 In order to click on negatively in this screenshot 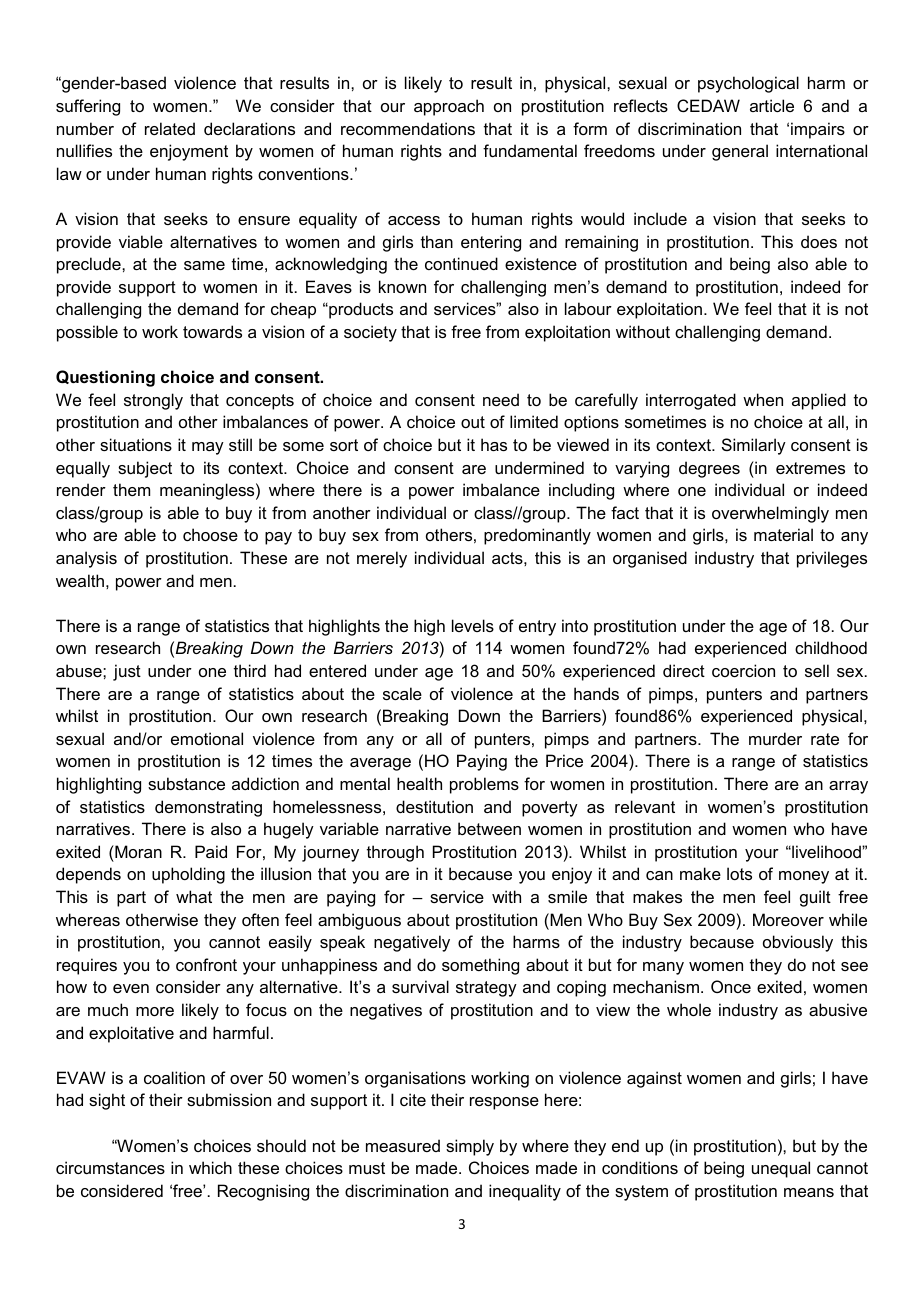, I will do `click(412, 943)`.
